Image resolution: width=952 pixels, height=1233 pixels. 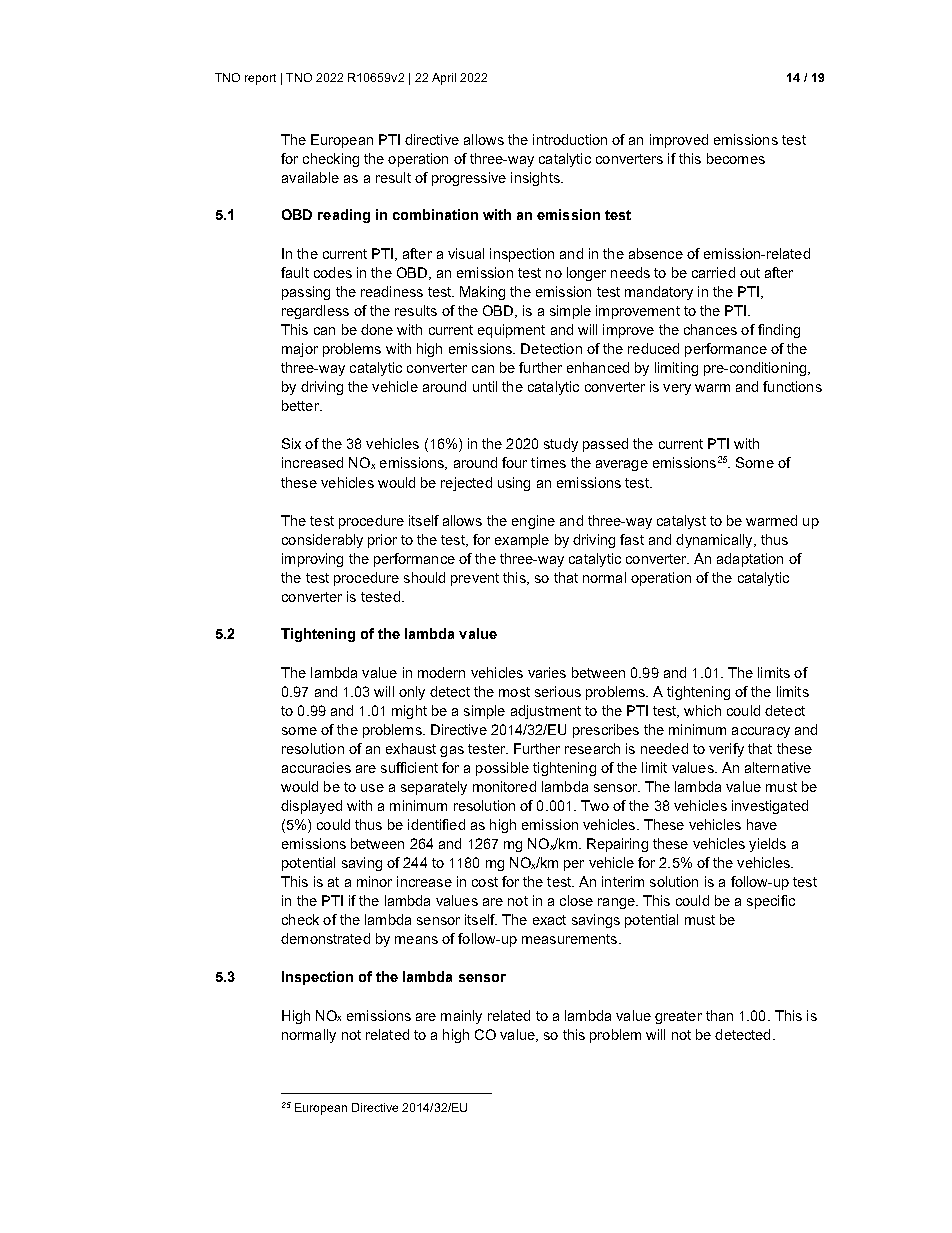 I want to click on becomes, so click(x=736, y=158).
